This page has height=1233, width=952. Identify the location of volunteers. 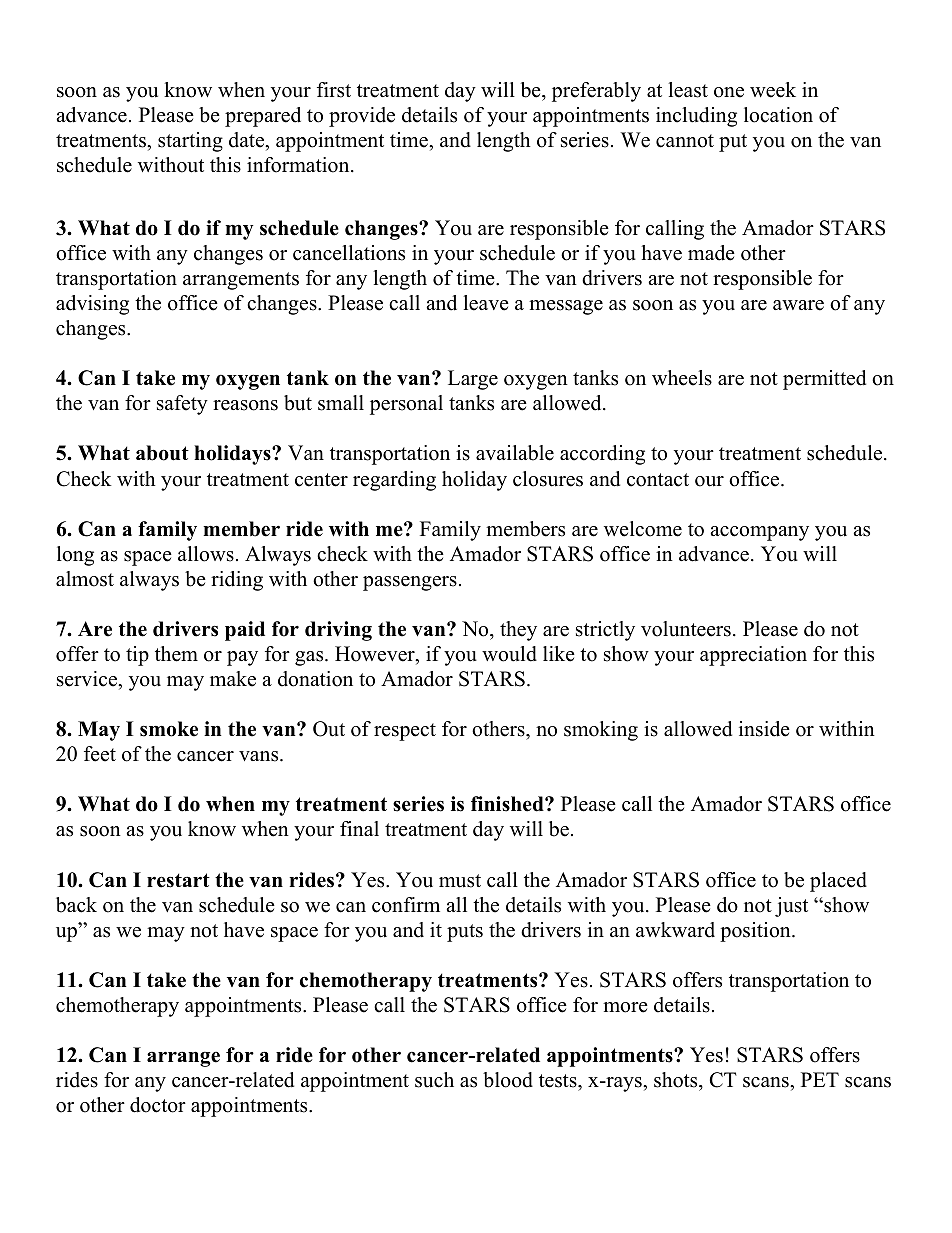
(686, 629).
